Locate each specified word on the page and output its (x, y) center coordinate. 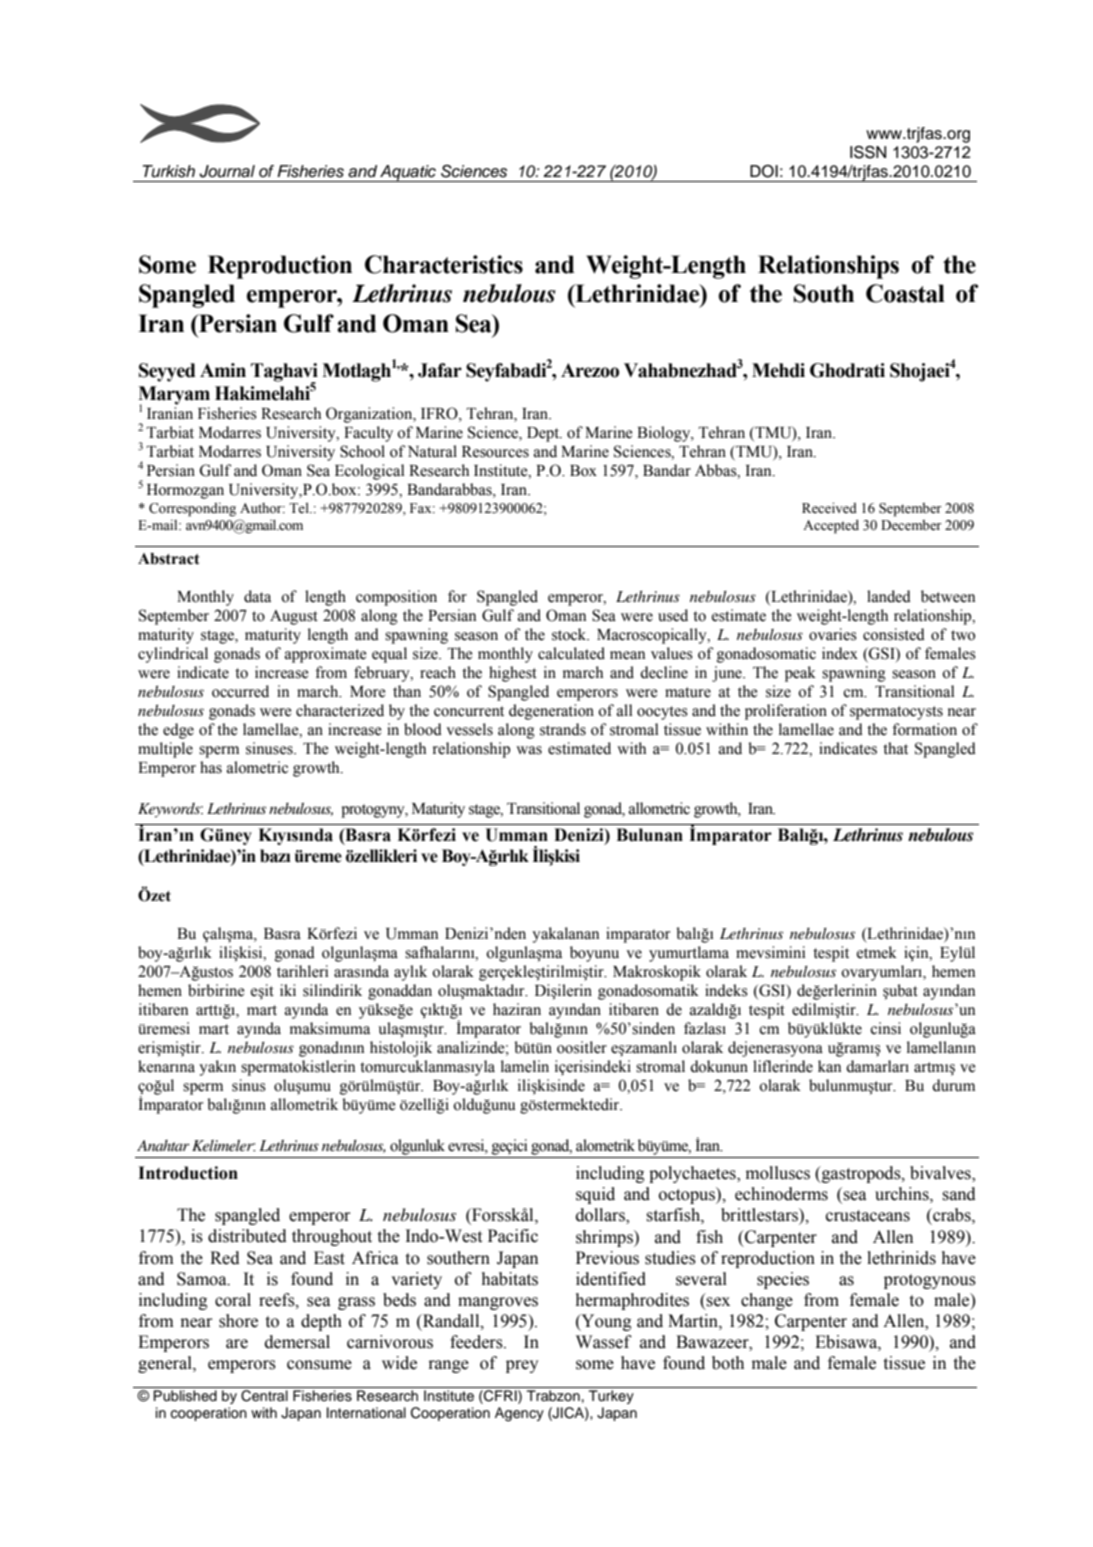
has (211, 767)
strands (563, 729)
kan (829, 1066)
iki (288, 990)
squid (595, 1195)
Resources (495, 452)
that (895, 748)
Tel (300, 508)
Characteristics (444, 264)
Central (264, 1396)
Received (829, 507)
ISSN (868, 152)
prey (522, 1366)
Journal (227, 171)
